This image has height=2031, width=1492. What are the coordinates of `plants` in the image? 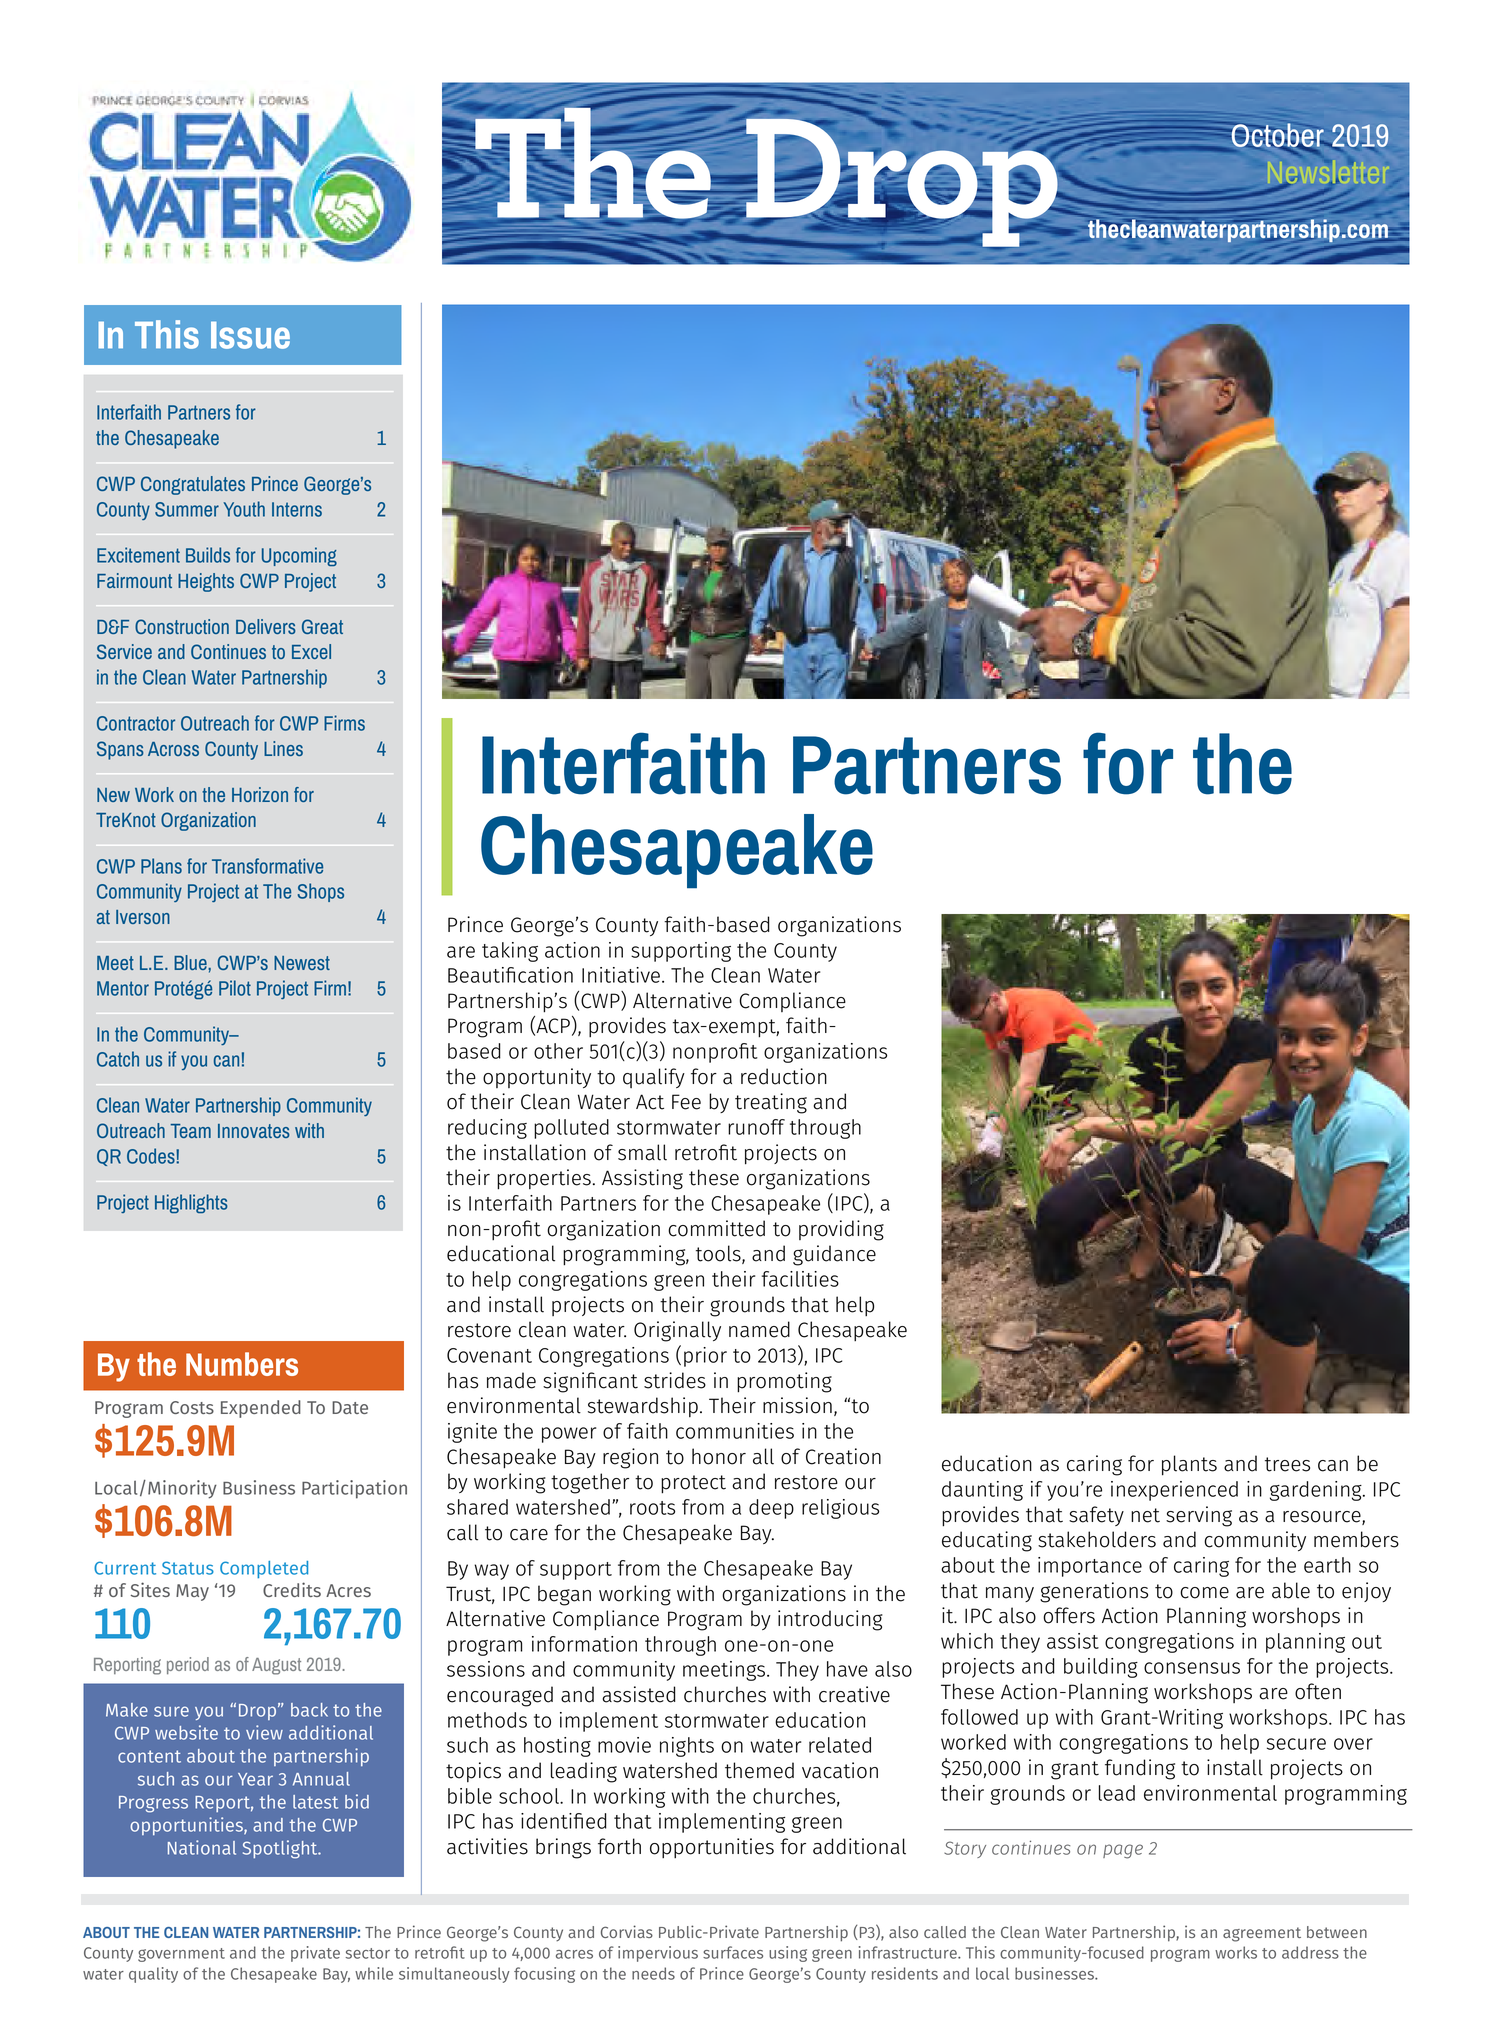 It's located at (1189, 1465).
